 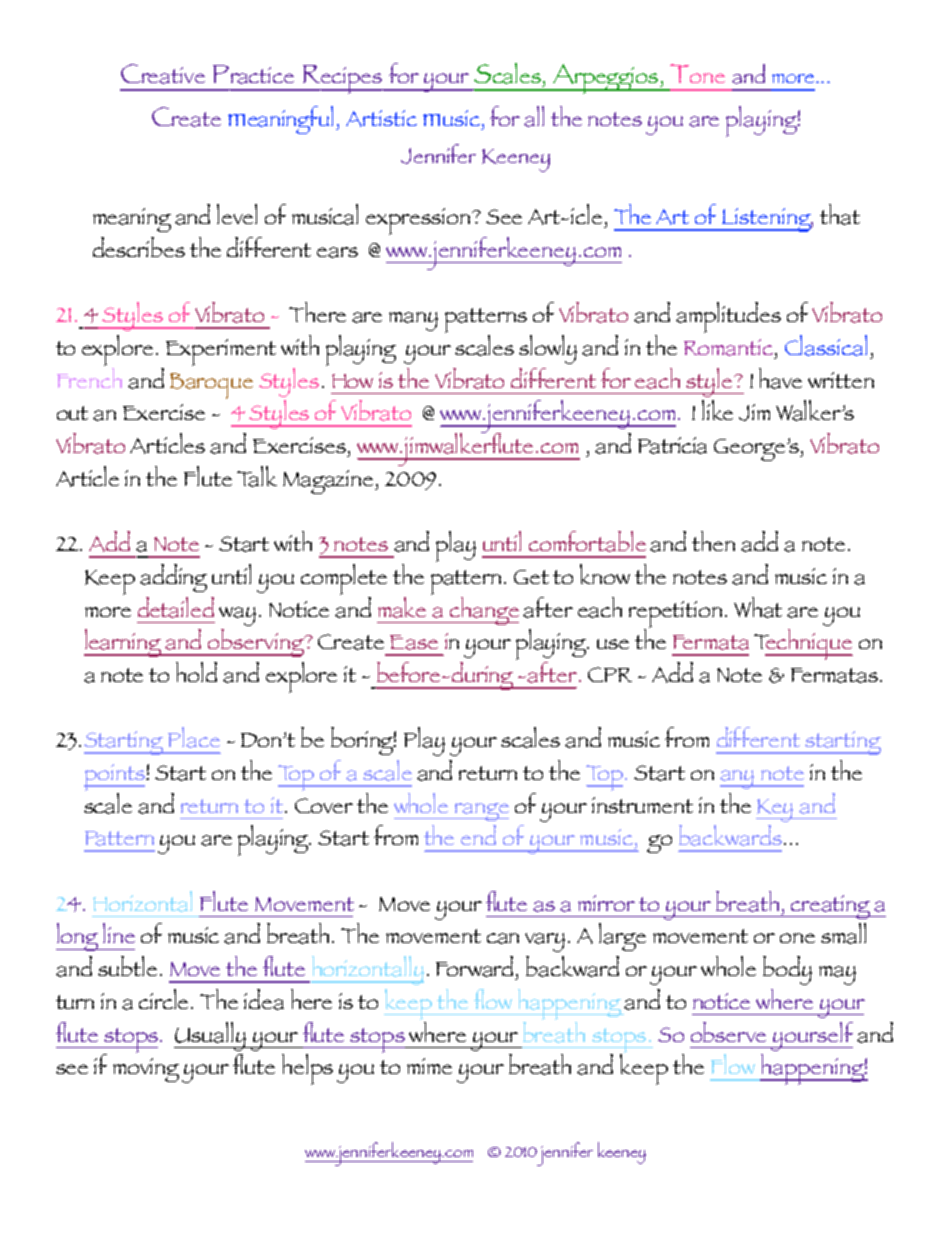 What do you see at coordinates (840, 214) in the document?
I see `that` at bounding box center [840, 214].
